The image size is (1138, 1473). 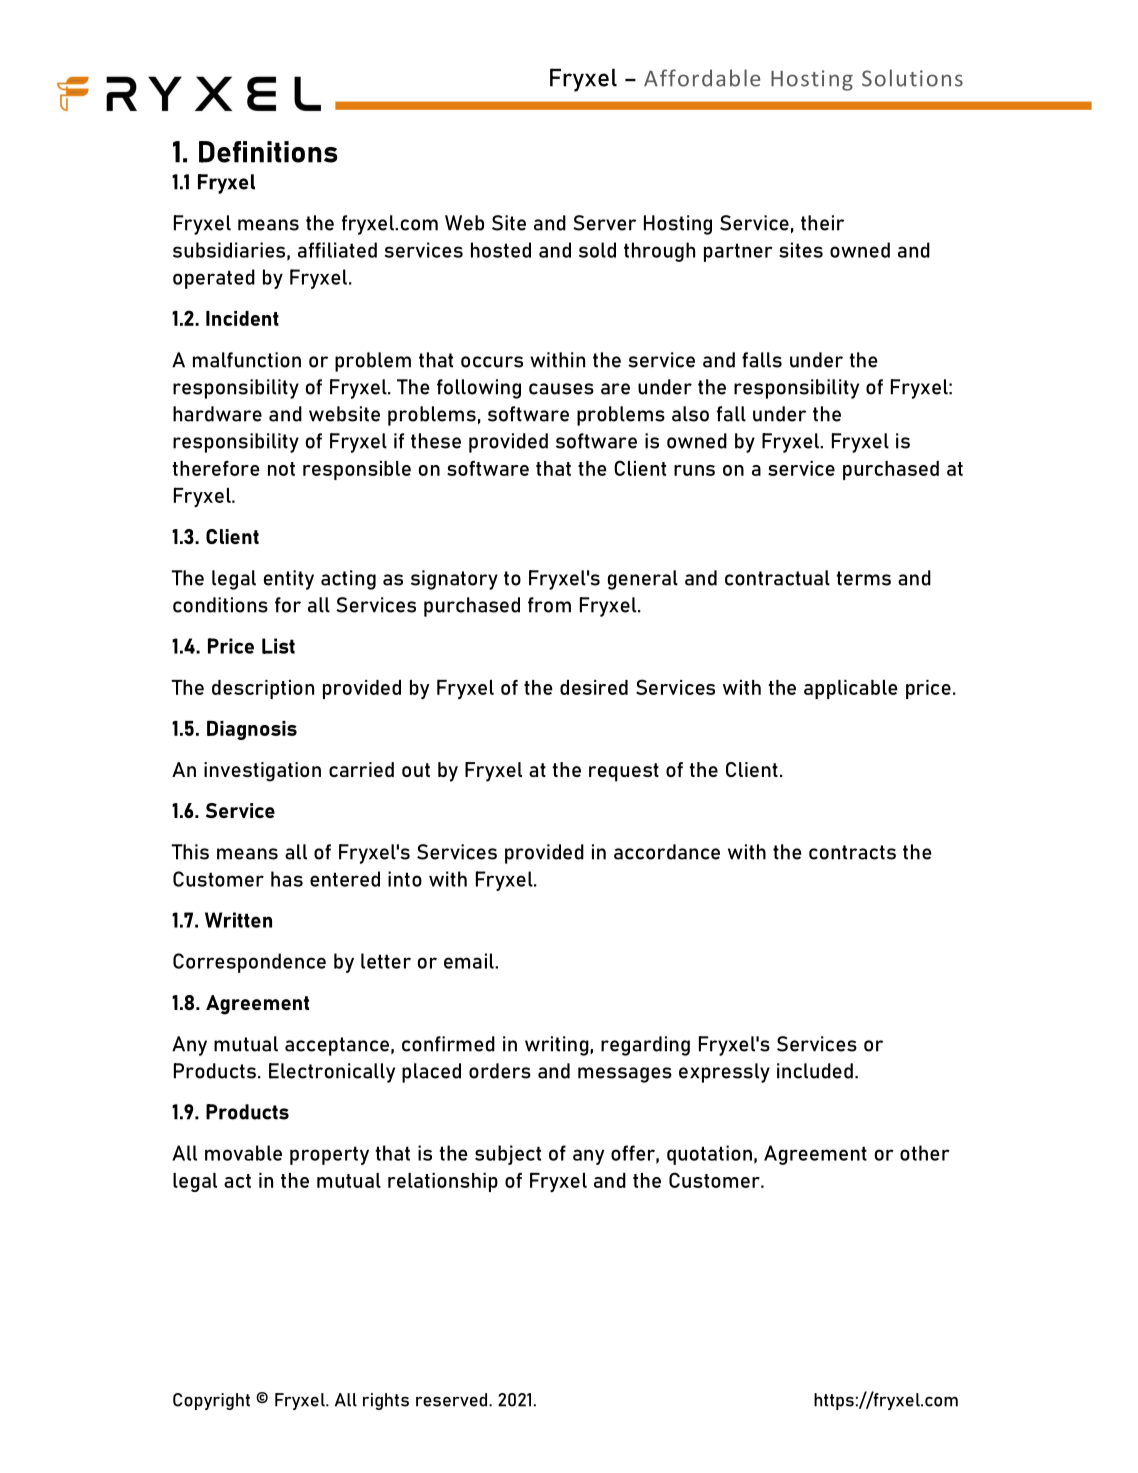 What do you see at coordinates (604, 223) in the page?
I see `Server` at bounding box center [604, 223].
